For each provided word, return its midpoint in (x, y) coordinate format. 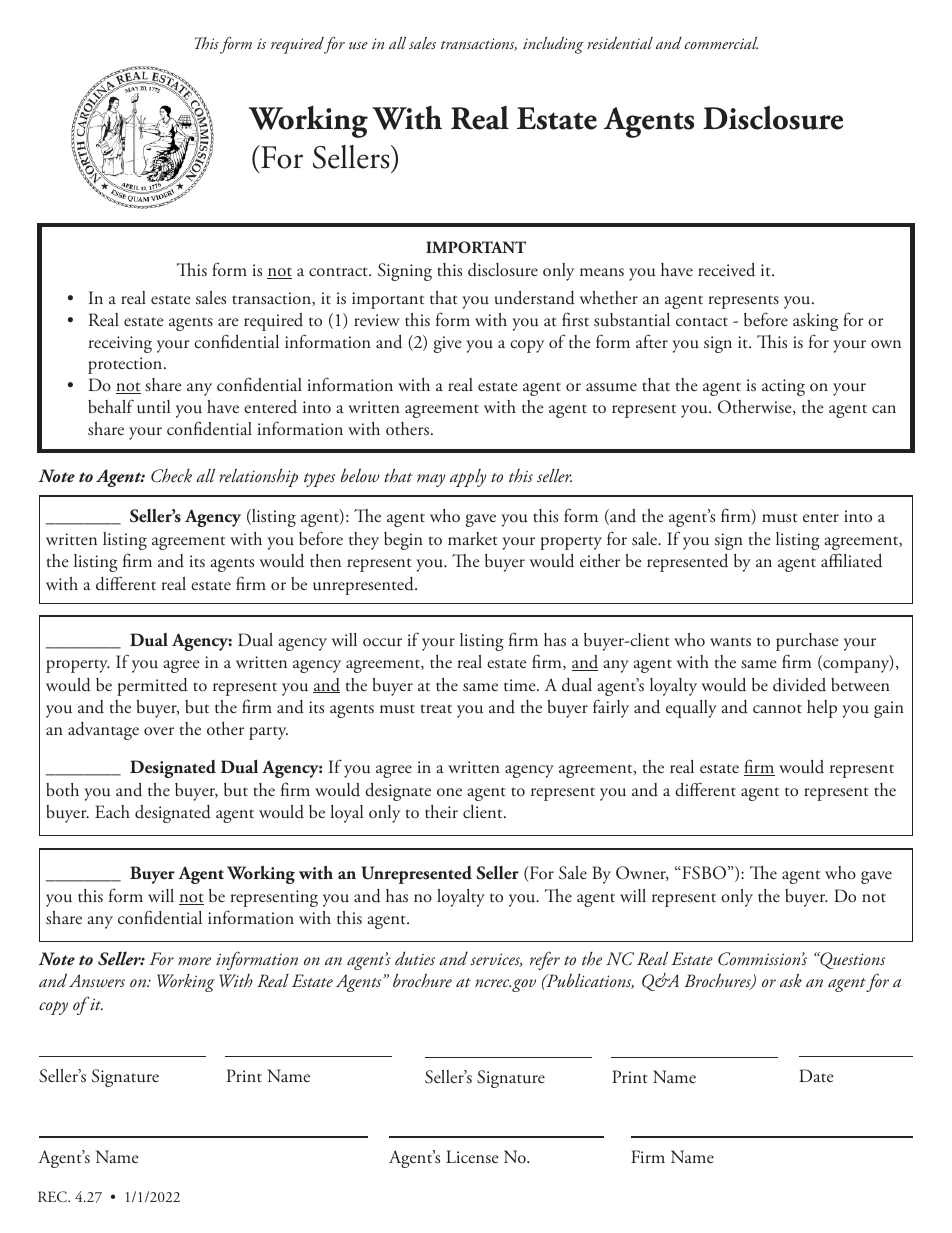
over (159, 731)
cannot (777, 709)
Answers (97, 980)
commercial (721, 43)
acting (783, 387)
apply (468, 477)
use (358, 45)
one (449, 792)
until (153, 407)
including (553, 45)
